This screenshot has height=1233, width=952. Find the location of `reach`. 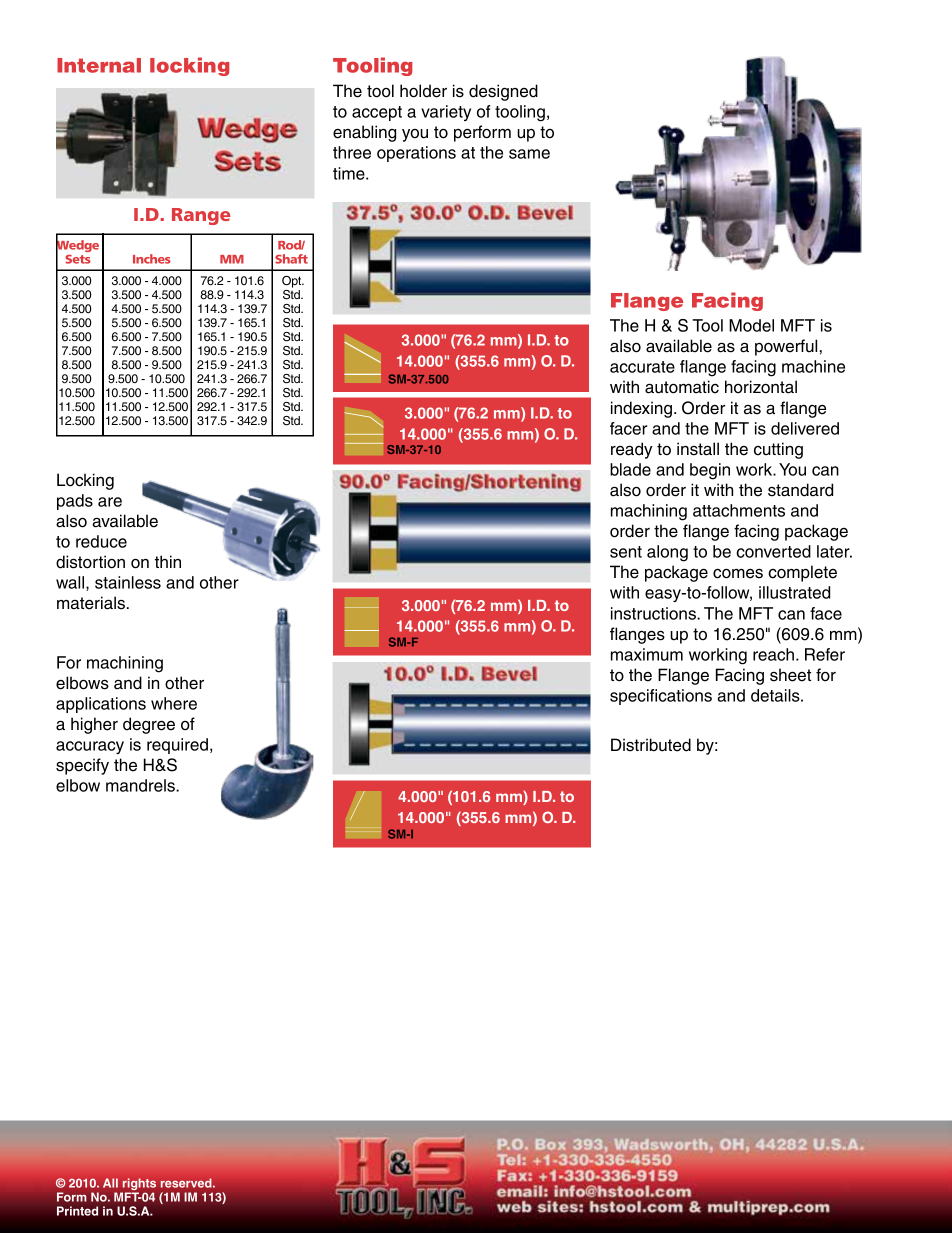

reach is located at coordinates (773, 654).
